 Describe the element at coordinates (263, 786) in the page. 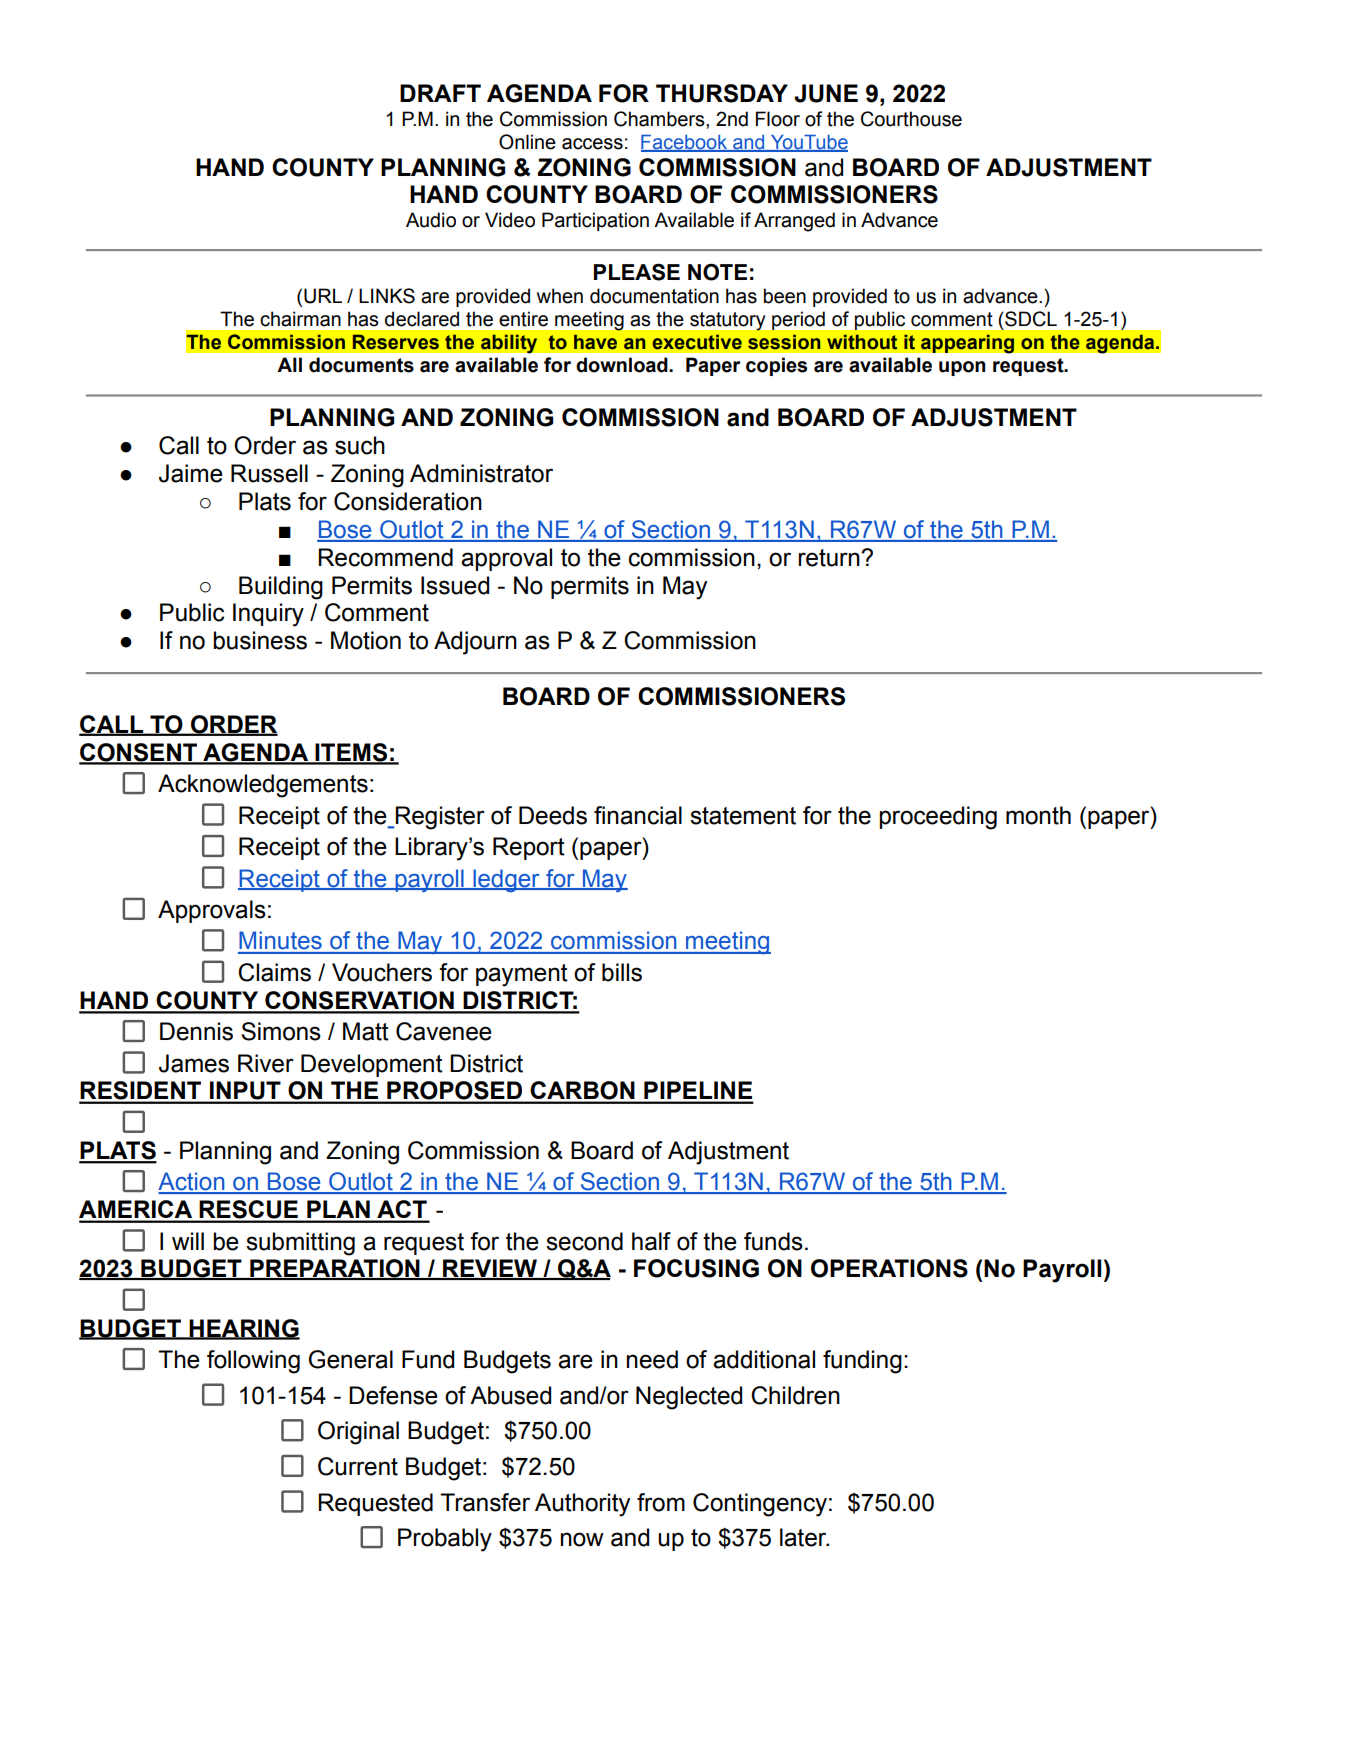

I see `Acknowledgements` at that location.
